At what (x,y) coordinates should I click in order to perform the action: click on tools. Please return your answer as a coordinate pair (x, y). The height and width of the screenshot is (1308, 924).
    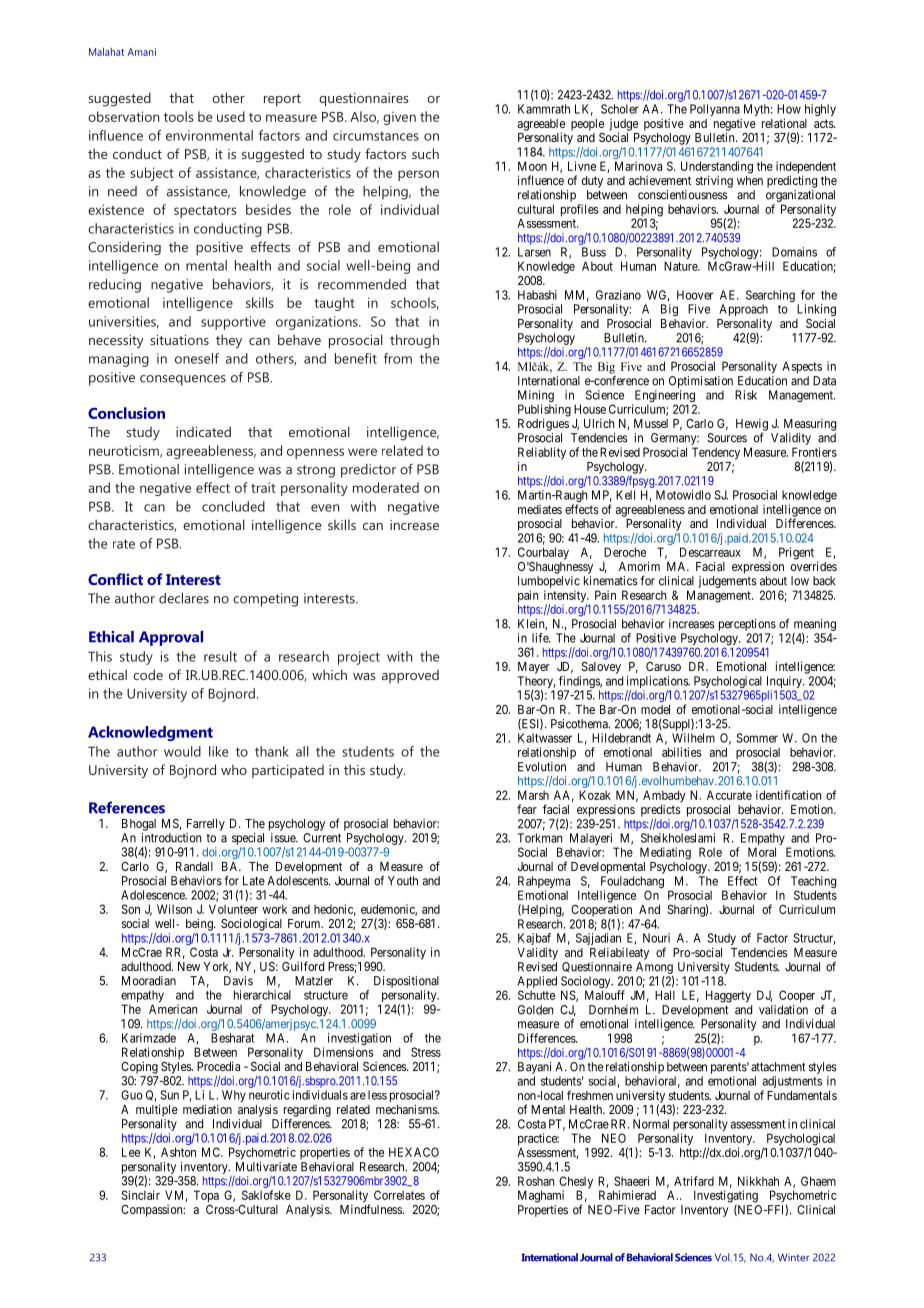
    Looking at the image, I should click on (179, 116).
